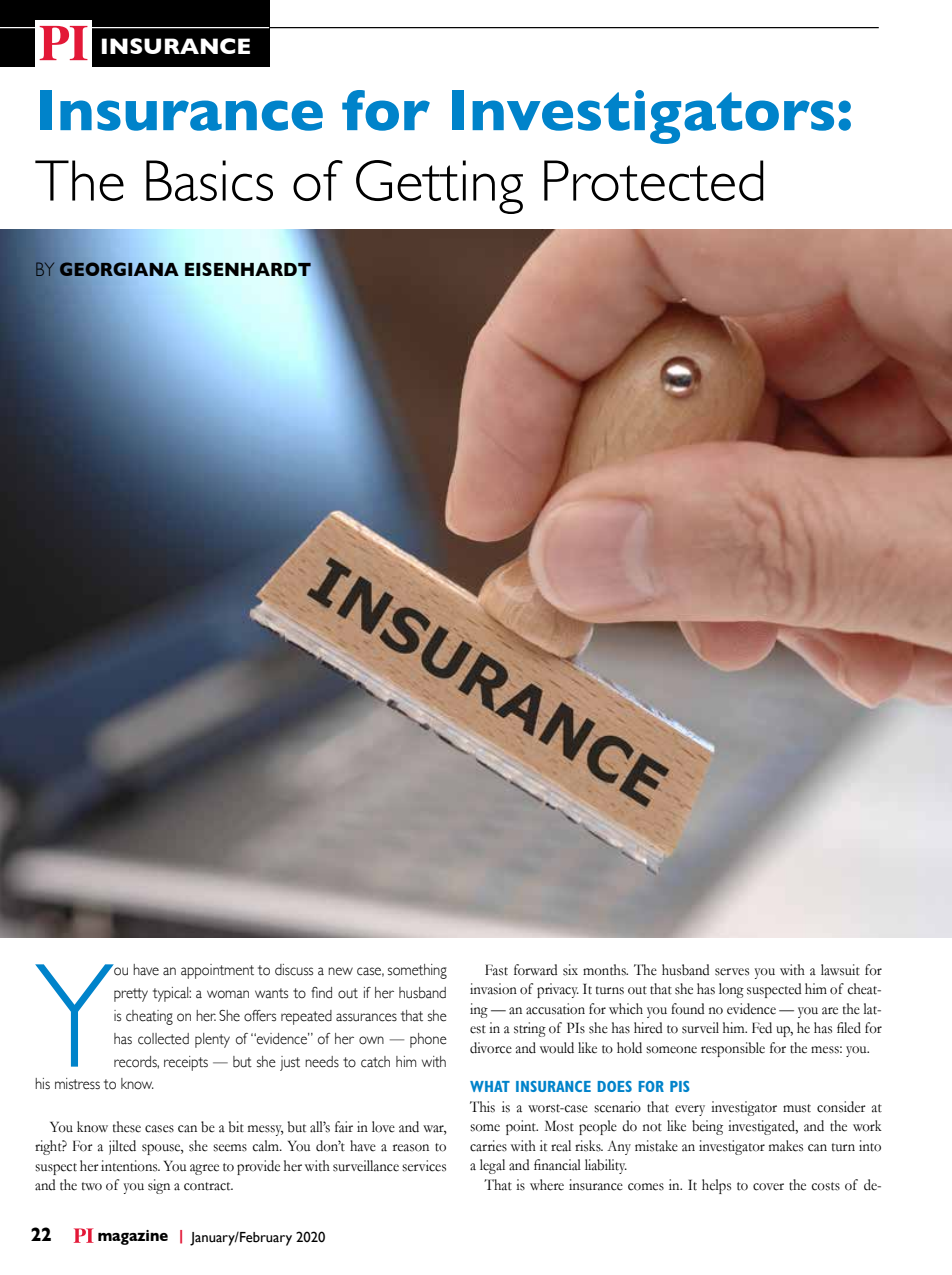 This document has width=952, height=1275. What do you see at coordinates (340, 971) in the document?
I see `new` at bounding box center [340, 971].
